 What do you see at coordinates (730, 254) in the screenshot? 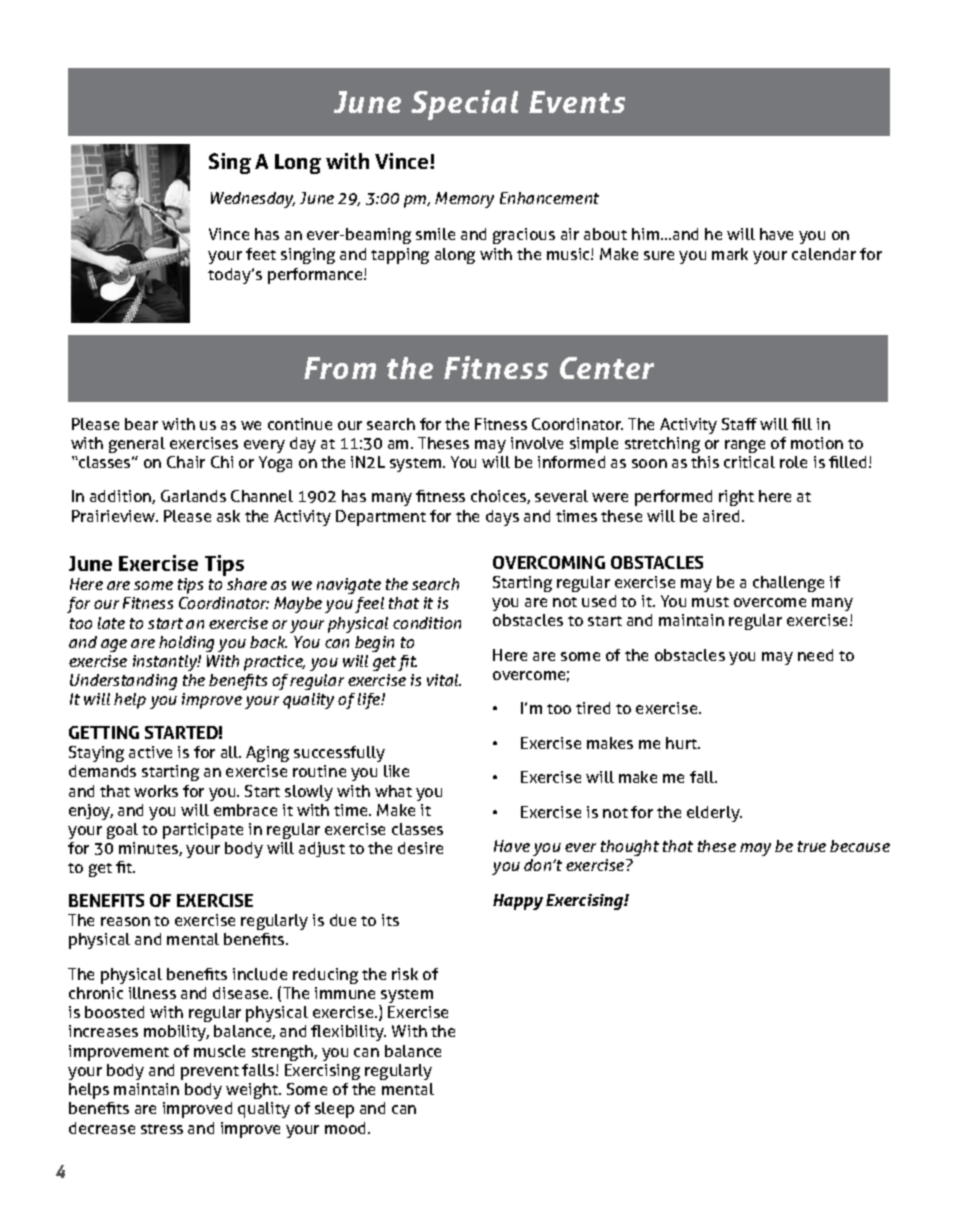
I see `mark` at bounding box center [730, 254].
